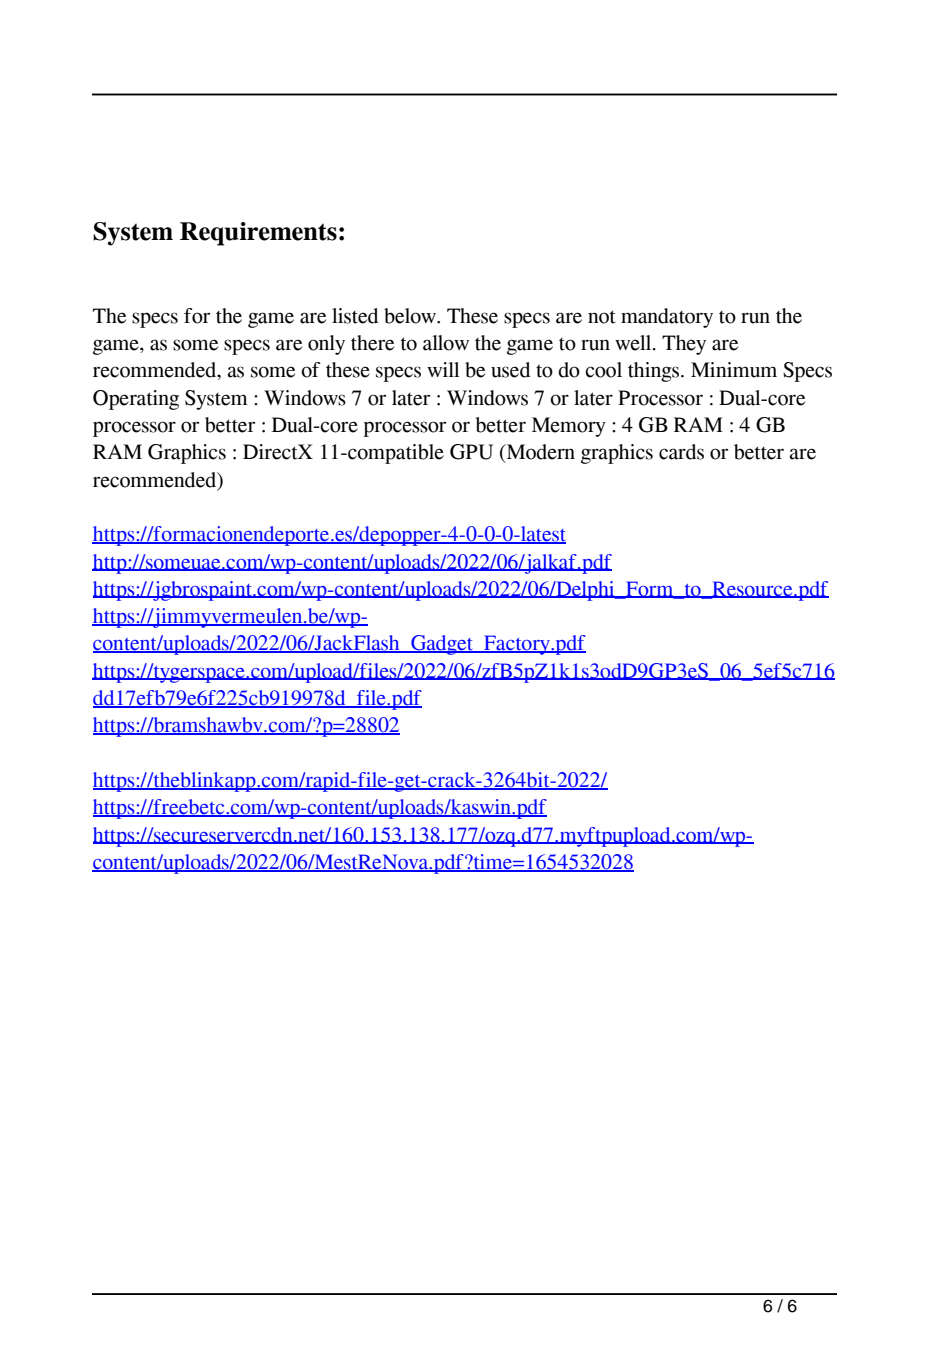 This document has height=1356, width=929. I want to click on listed, so click(355, 316).
